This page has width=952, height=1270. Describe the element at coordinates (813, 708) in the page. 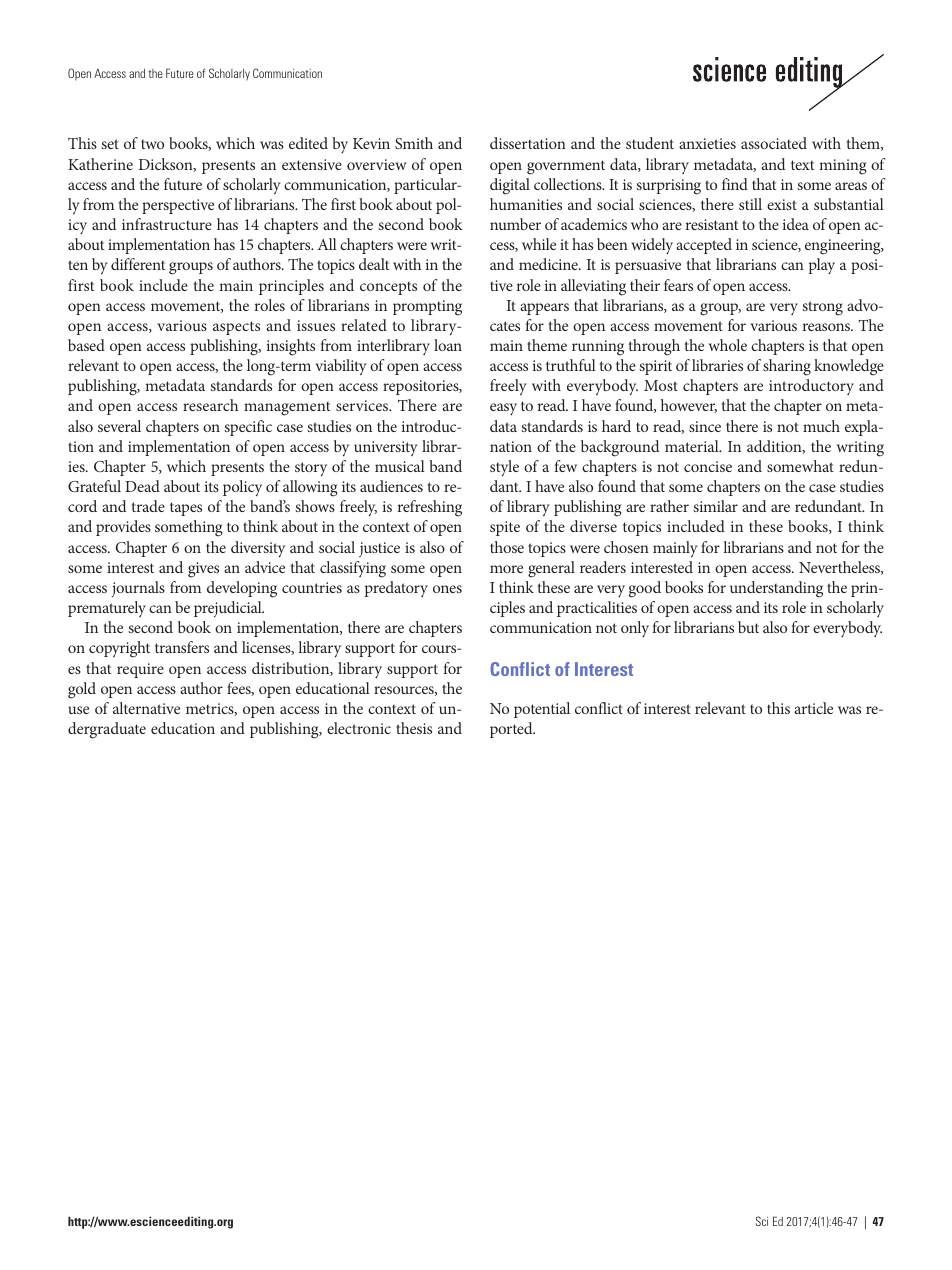

I see `article` at that location.
